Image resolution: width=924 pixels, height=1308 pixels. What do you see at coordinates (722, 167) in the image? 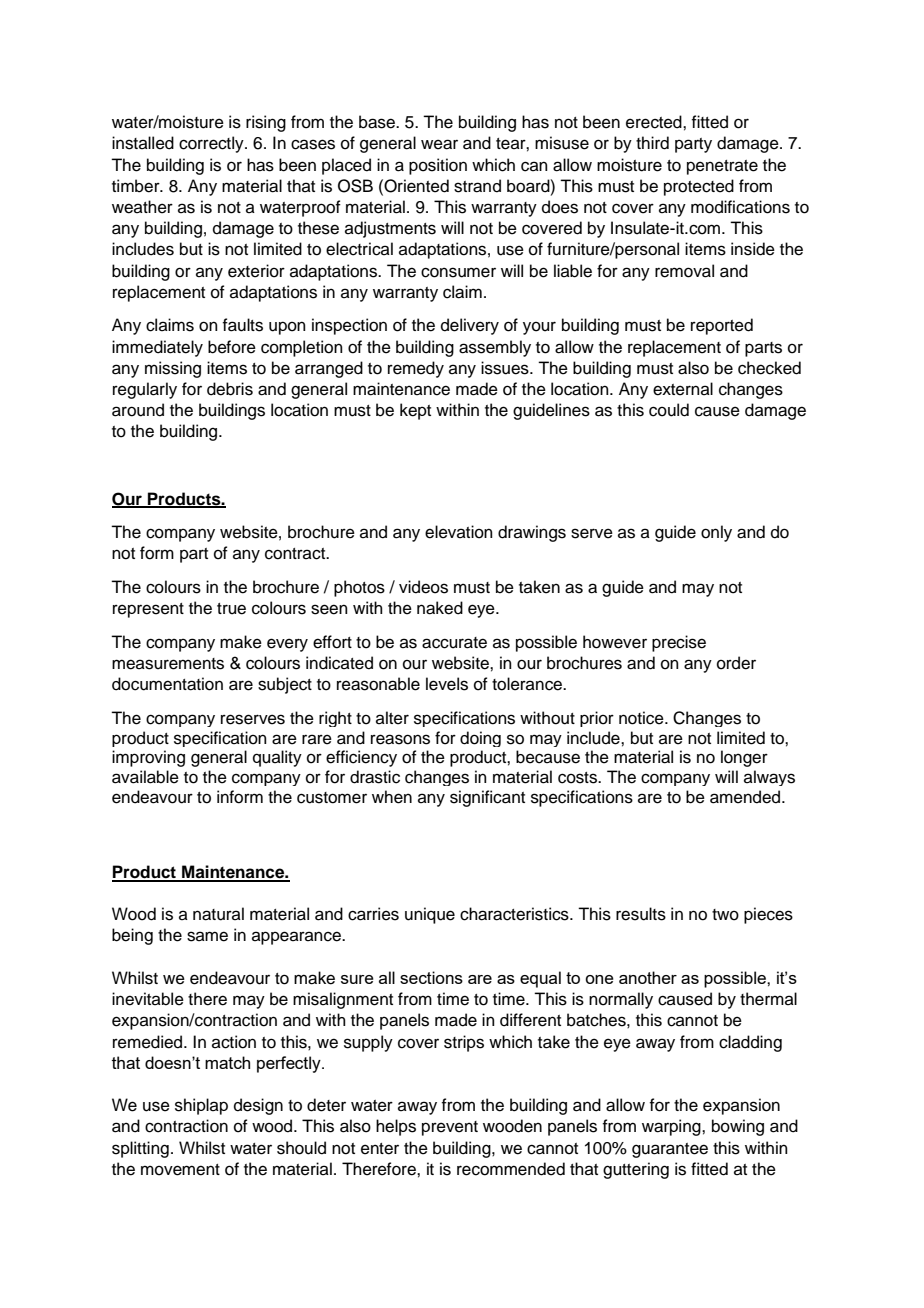
I see `penetrate` at bounding box center [722, 167].
